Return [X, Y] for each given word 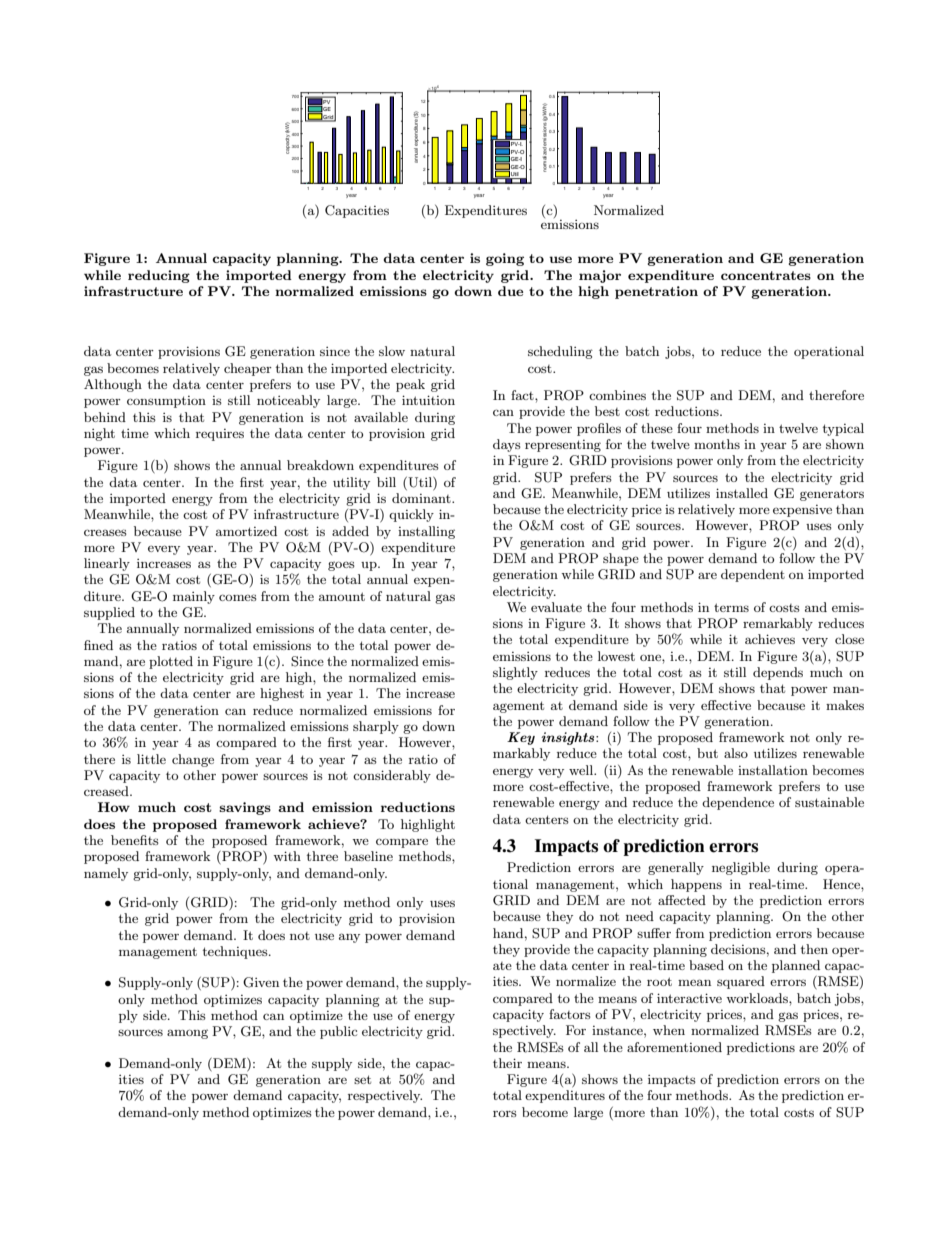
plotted [171, 662]
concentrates [766, 275]
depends [778, 673]
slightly [515, 673]
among [187, 1034]
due [510, 291]
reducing [159, 276]
